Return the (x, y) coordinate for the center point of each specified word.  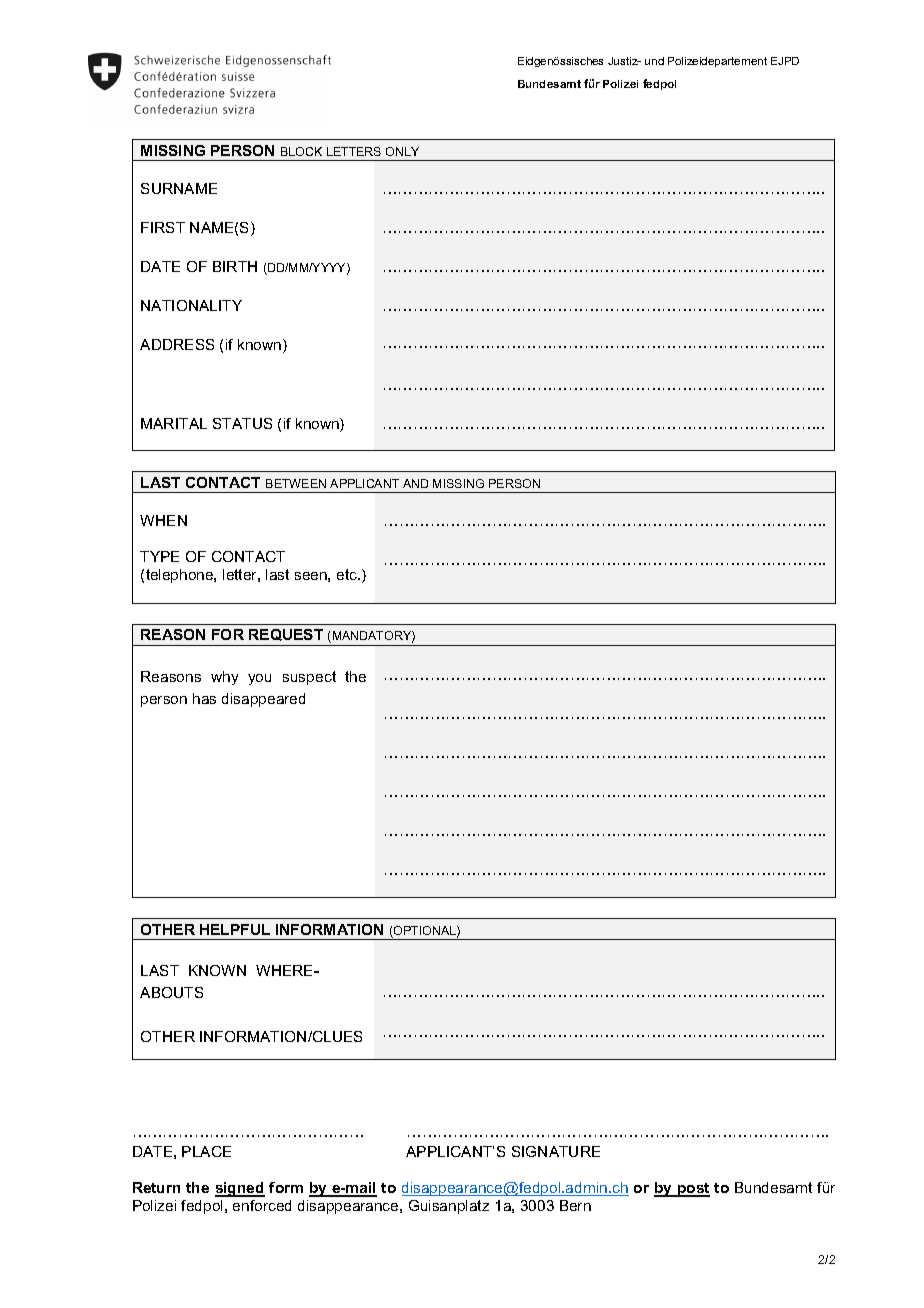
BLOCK (301, 151)
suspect (309, 678)
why (224, 678)
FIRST (163, 227)
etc (348, 574)
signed (240, 1189)
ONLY (402, 151)
